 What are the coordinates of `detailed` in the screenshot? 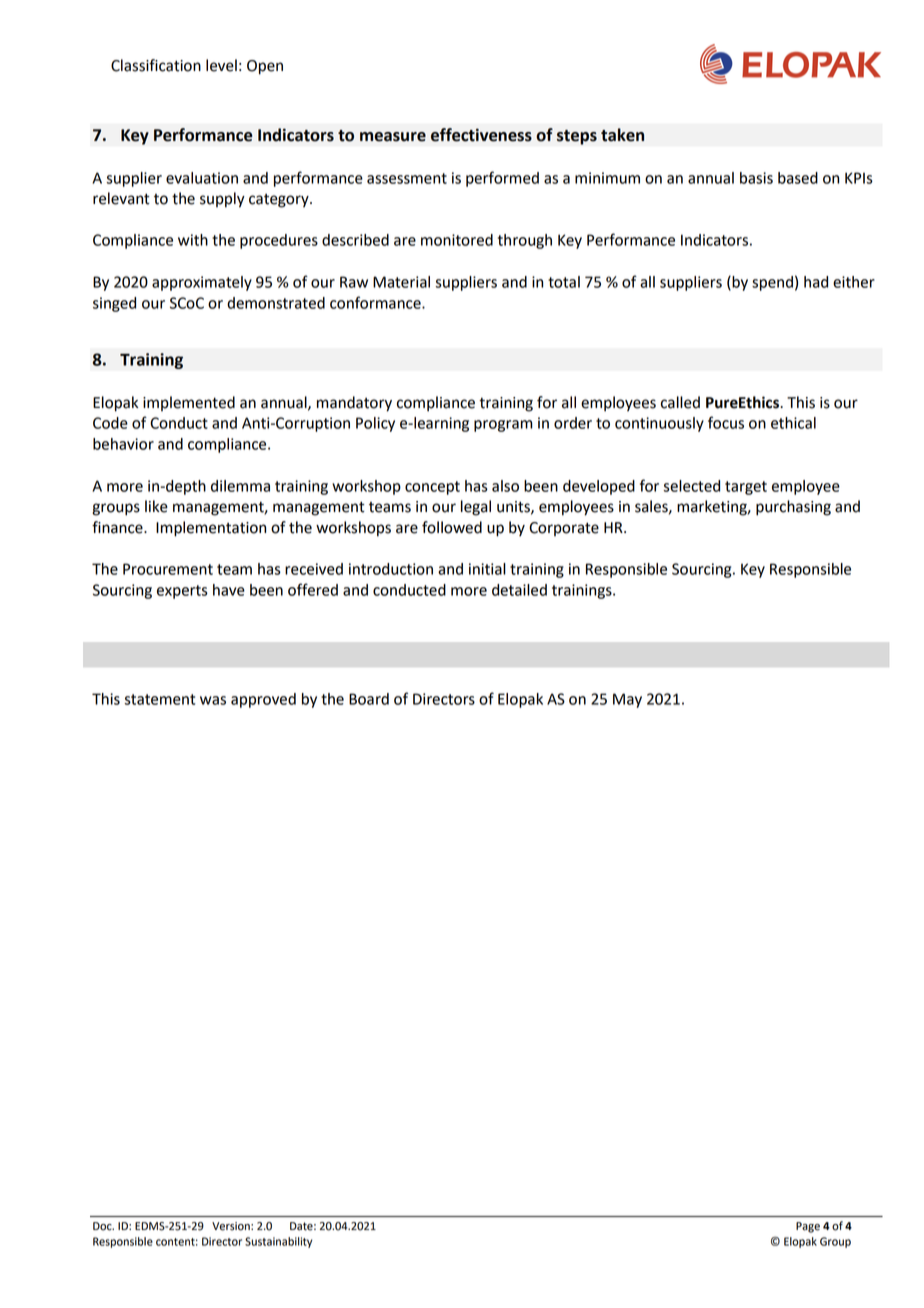 It's located at (519, 590).
